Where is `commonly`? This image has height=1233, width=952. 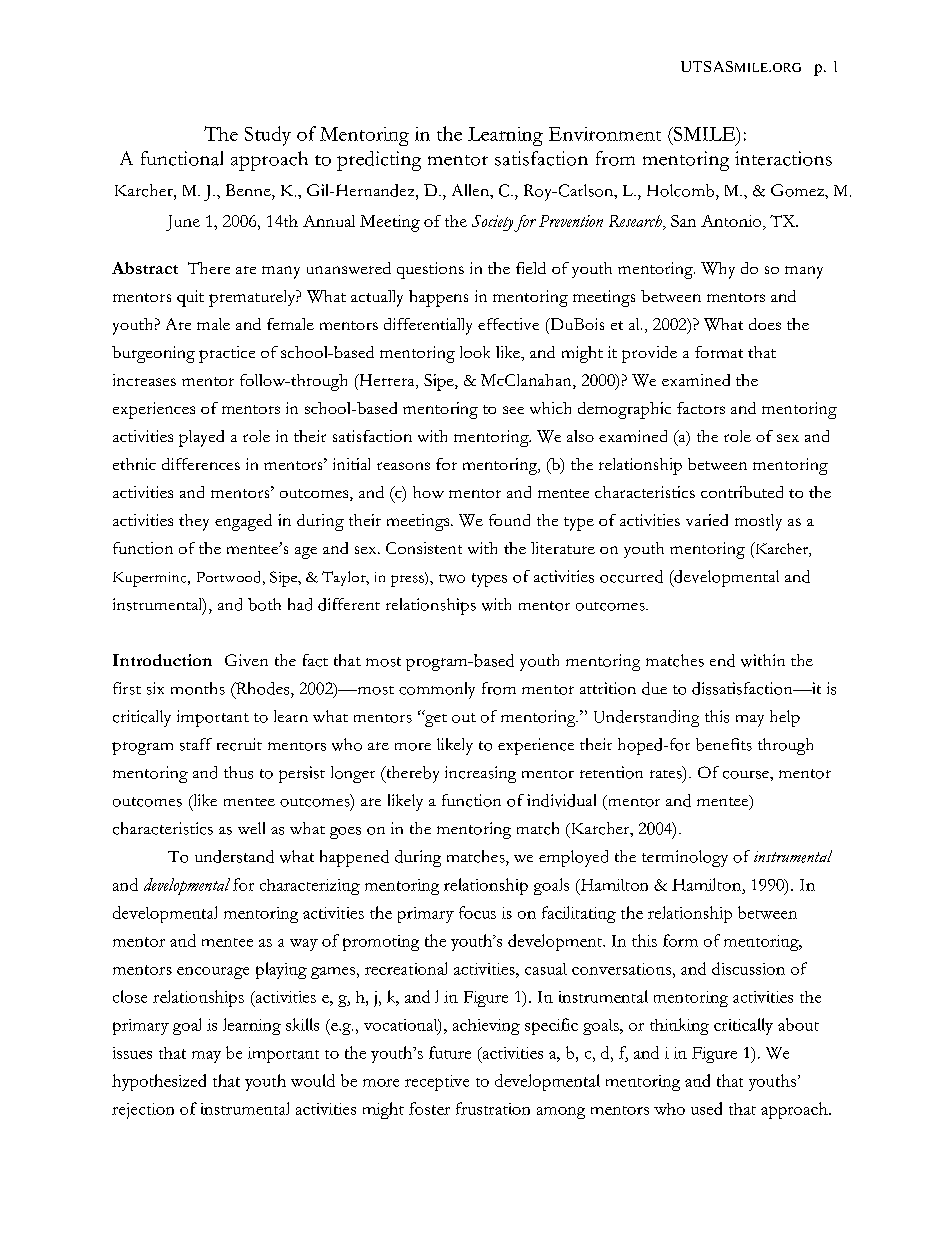
commonly is located at coordinates (437, 690).
